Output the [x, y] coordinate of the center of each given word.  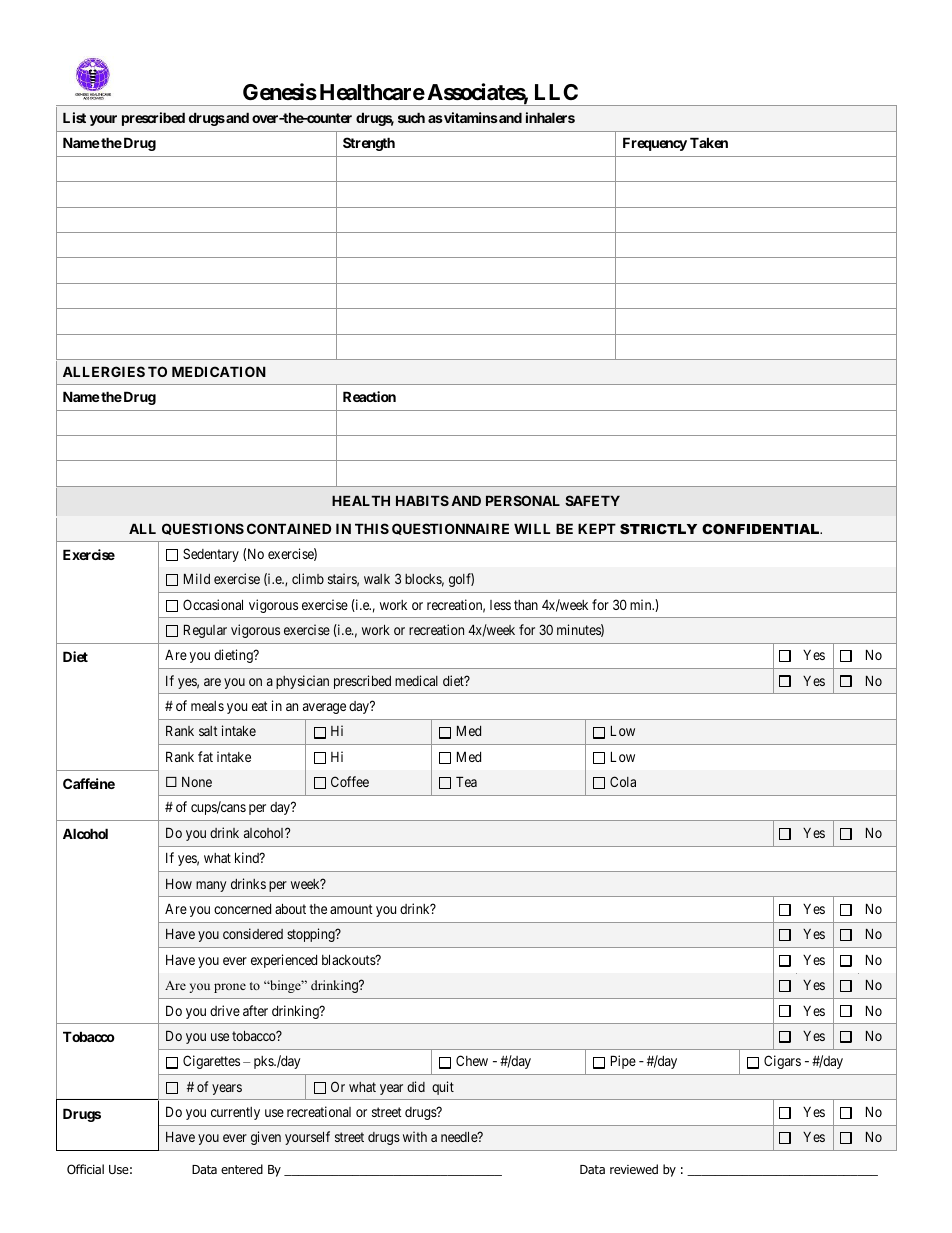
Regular [205, 631]
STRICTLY [658, 529]
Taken [709, 142]
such [411, 117]
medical [416, 680]
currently [235, 1113]
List [74, 117]
